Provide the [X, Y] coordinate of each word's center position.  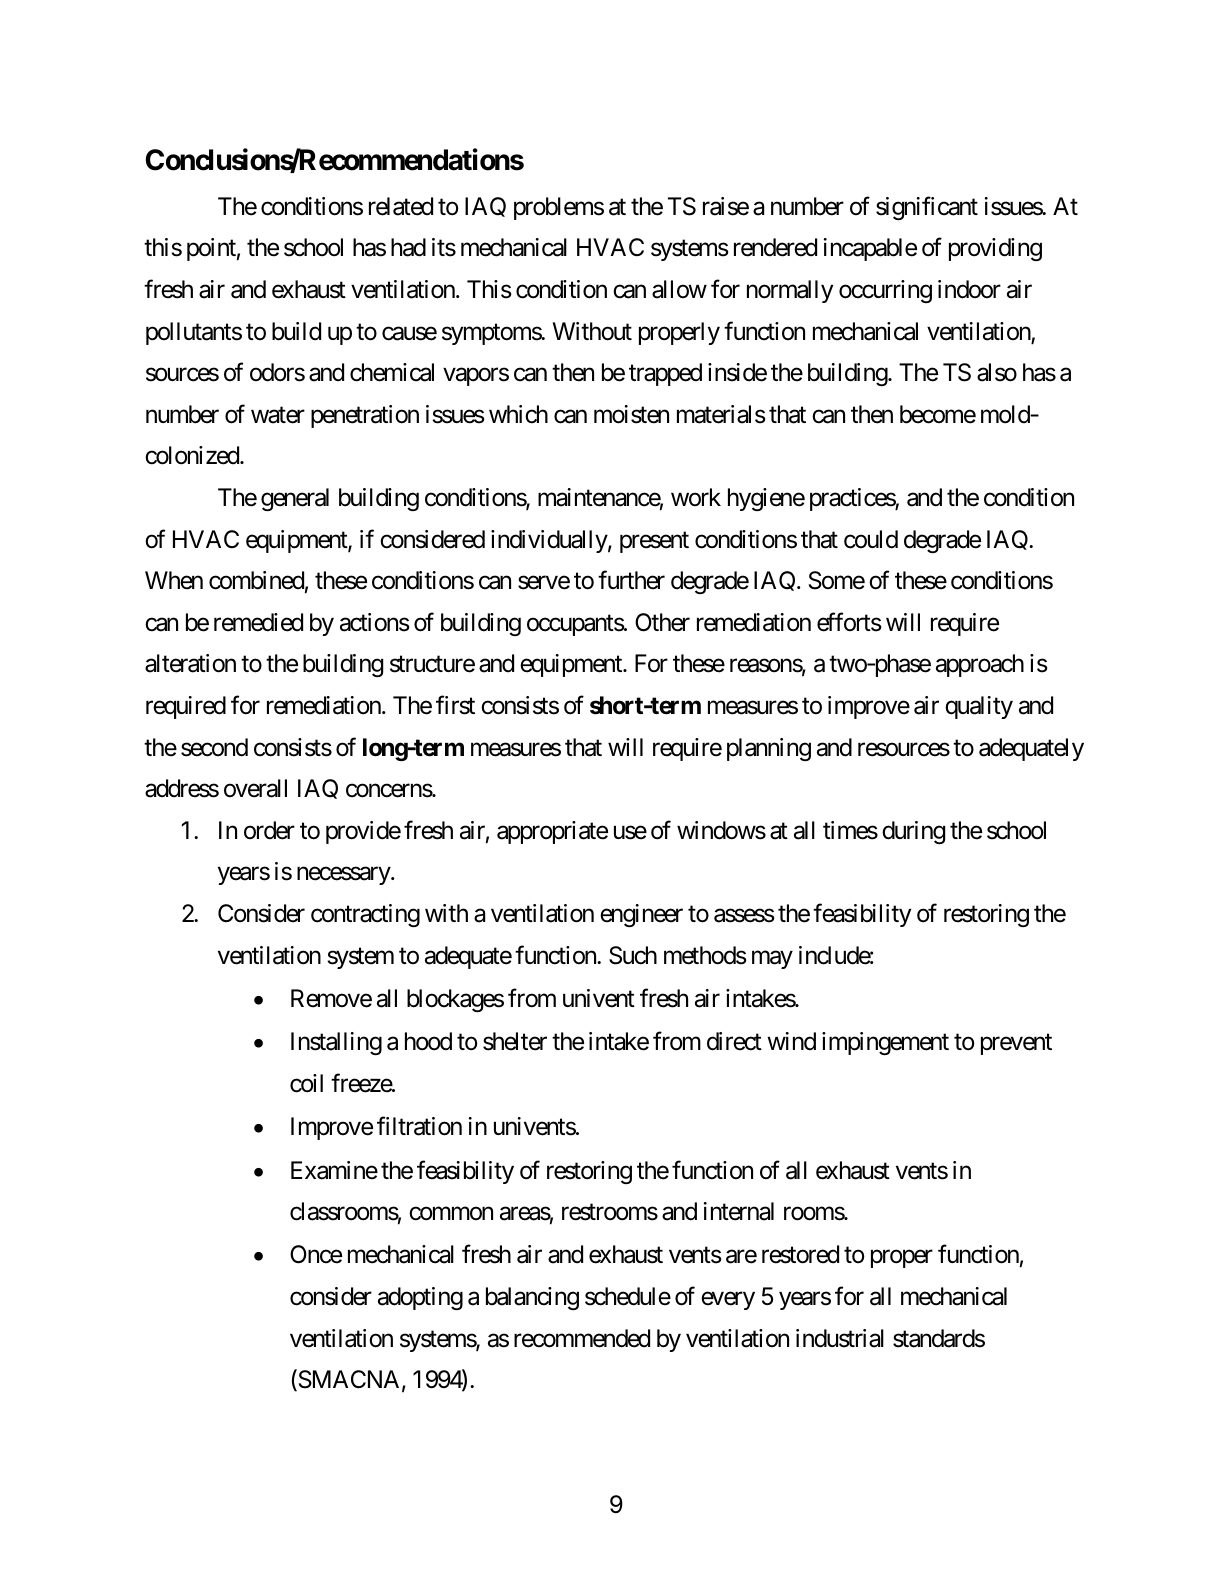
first [455, 705]
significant [927, 208]
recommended [582, 1338]
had [408, 247]
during [913, 832]
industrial [840, 1338]
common [451, 1214]
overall [255, 788]
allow [679, 289]
